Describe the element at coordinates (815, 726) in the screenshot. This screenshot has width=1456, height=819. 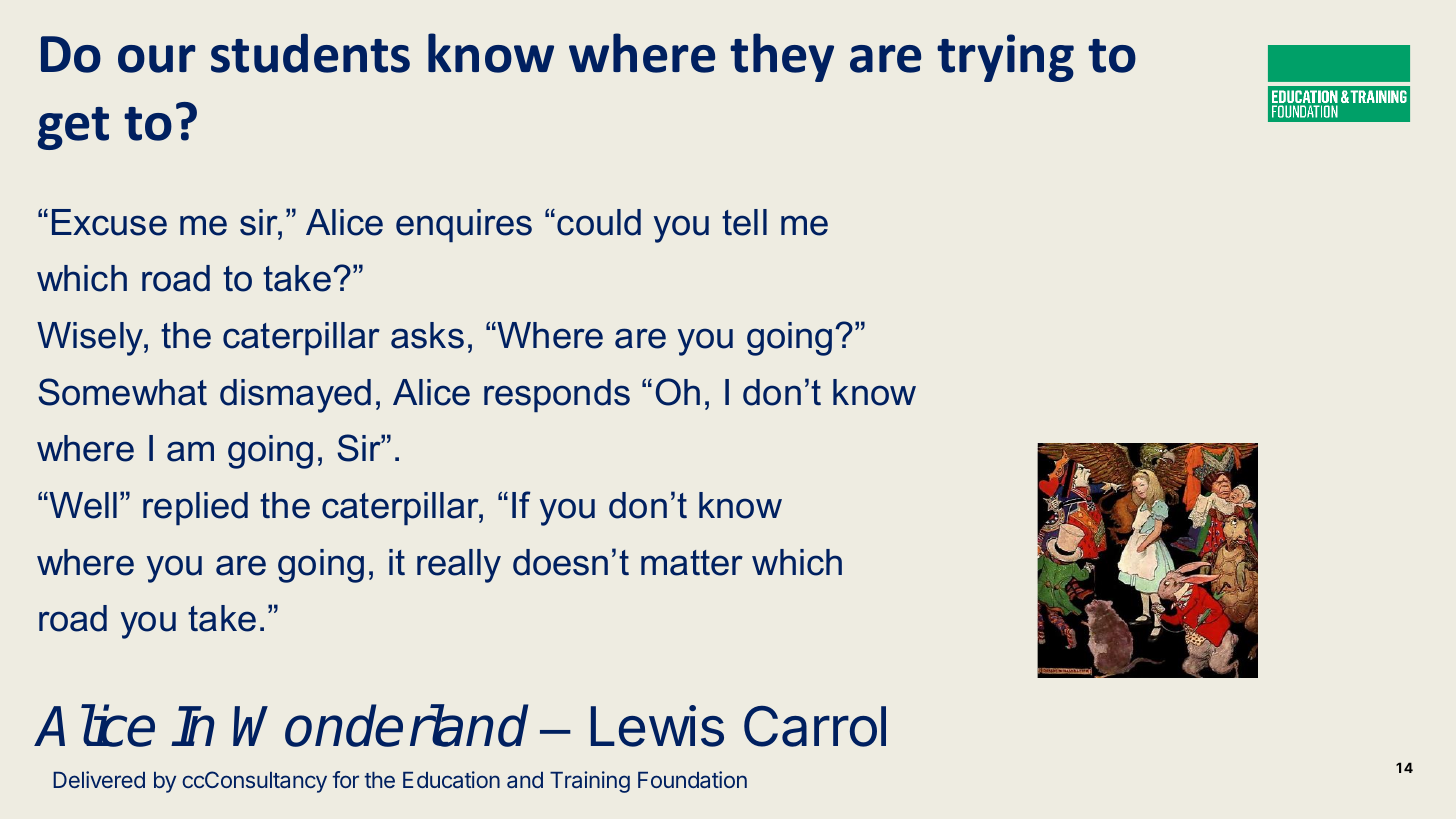
I see `Carrol` at that location.
